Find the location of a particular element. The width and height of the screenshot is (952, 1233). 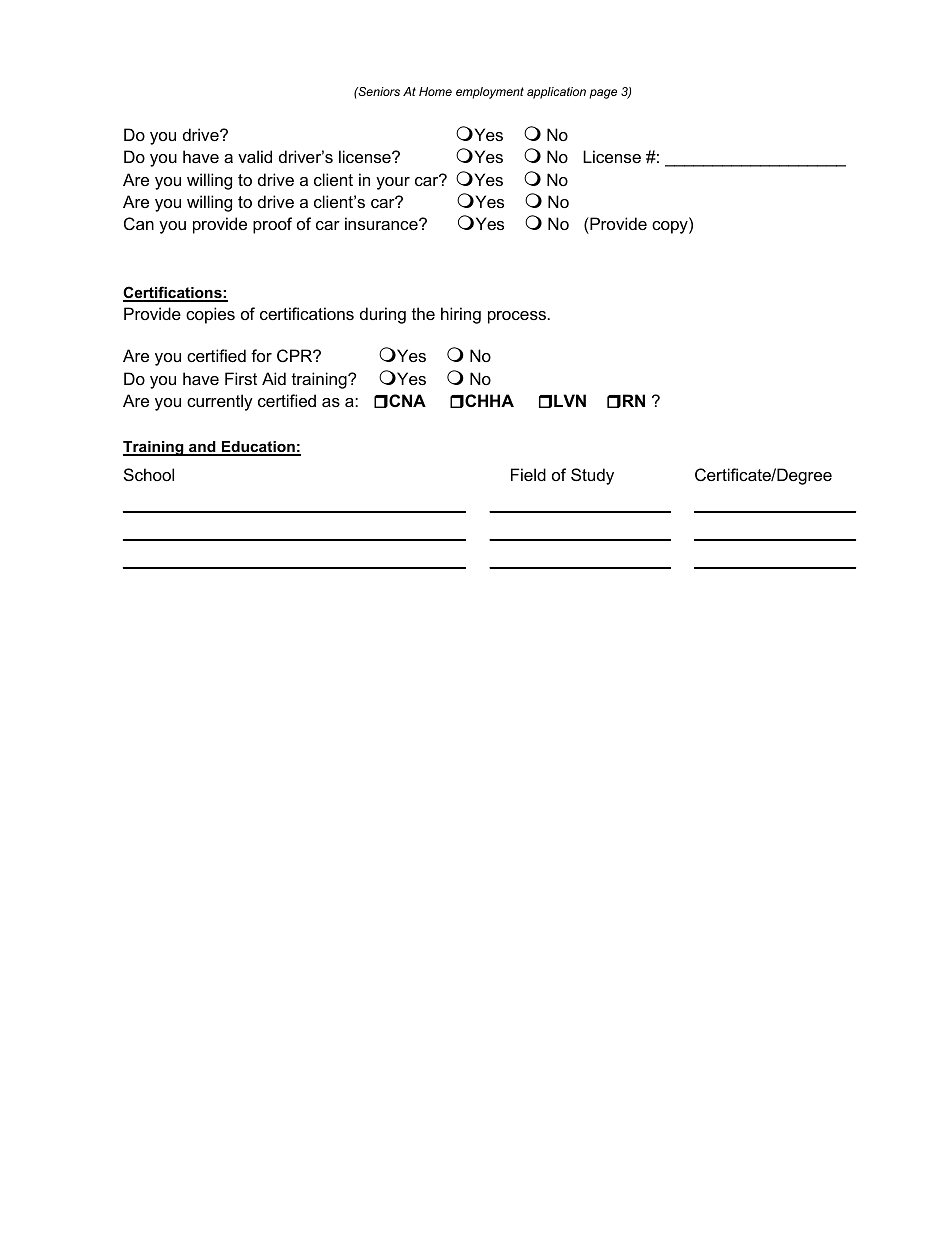

process is located at coordinates (517, 317).
